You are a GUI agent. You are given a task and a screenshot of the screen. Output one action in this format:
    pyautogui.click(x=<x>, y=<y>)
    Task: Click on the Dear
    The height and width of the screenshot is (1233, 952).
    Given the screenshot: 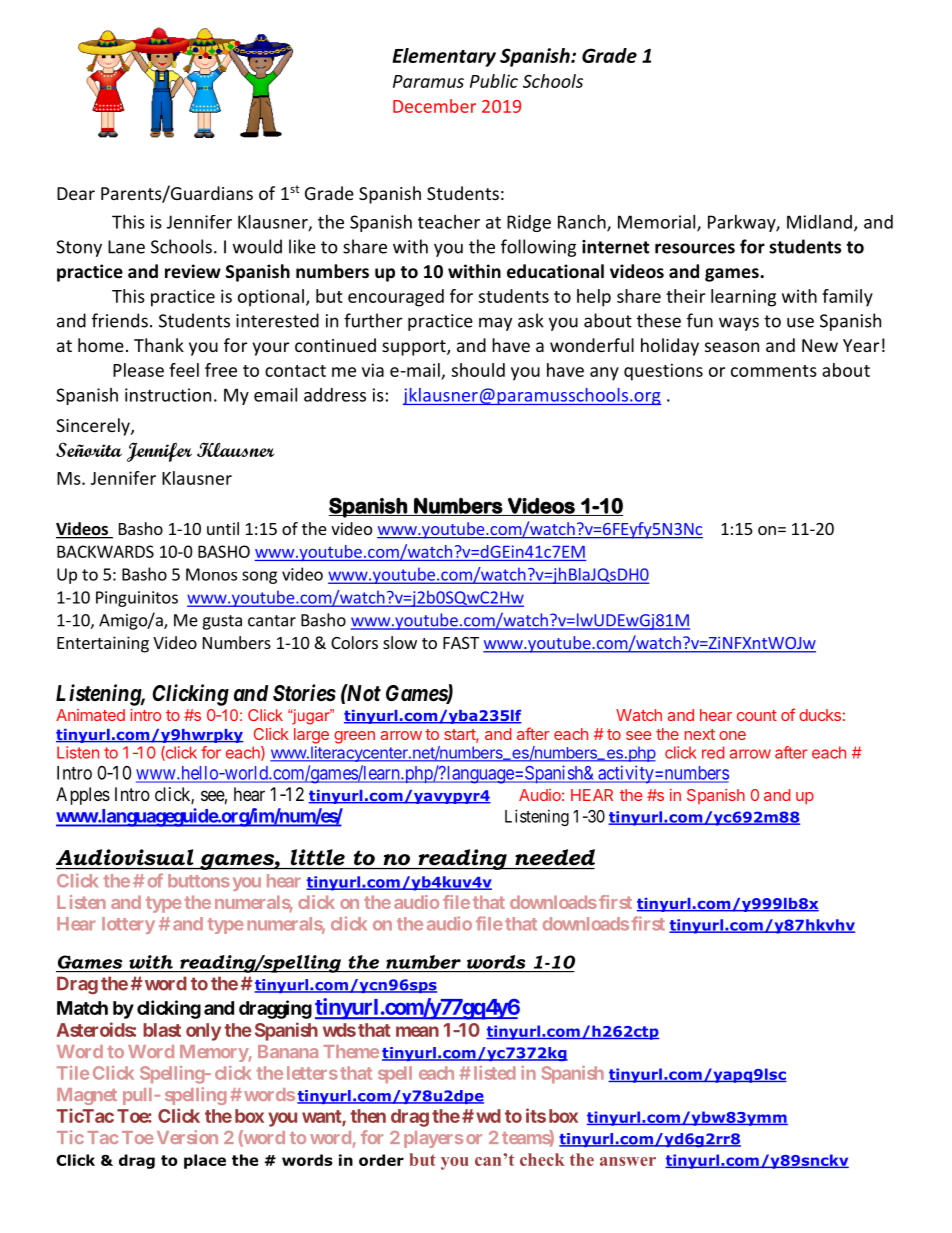 What is the action you would take?
    pyautogui.click(x=76, y=193)
